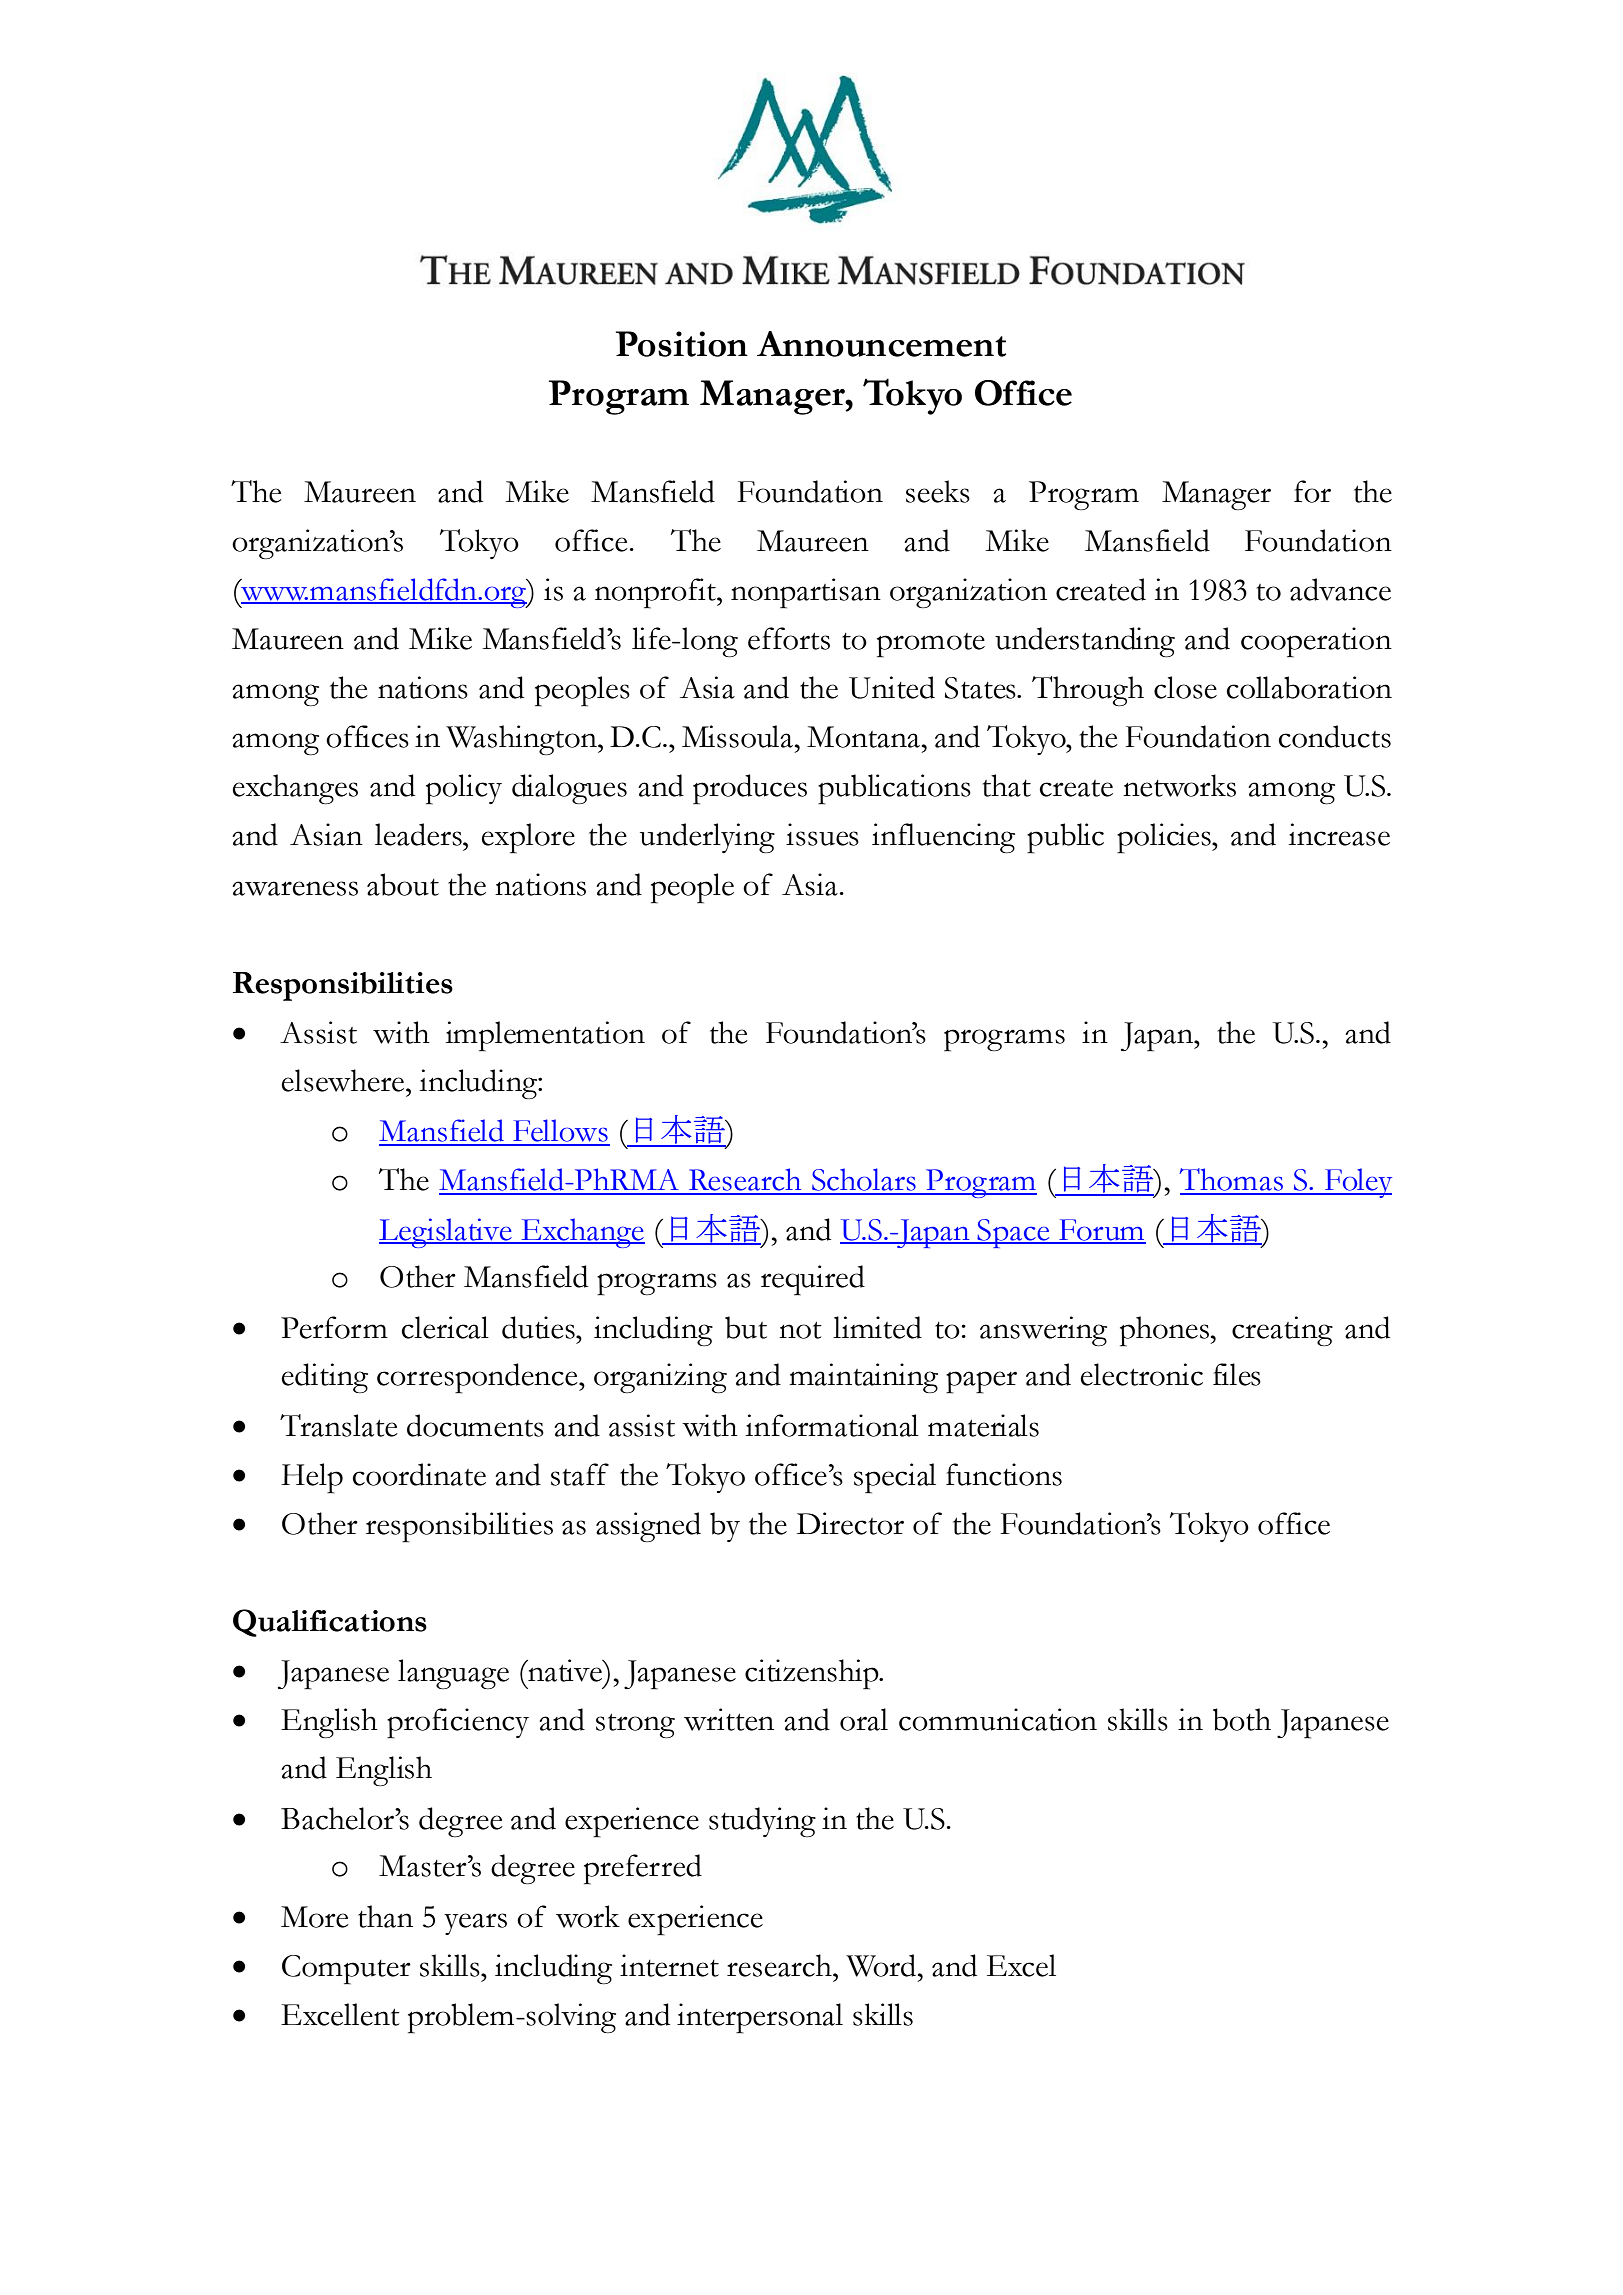 This document has height=2295, width=1623. Describe the element at coordinates (850, 1523) in the document. I see `Director` at that location.
